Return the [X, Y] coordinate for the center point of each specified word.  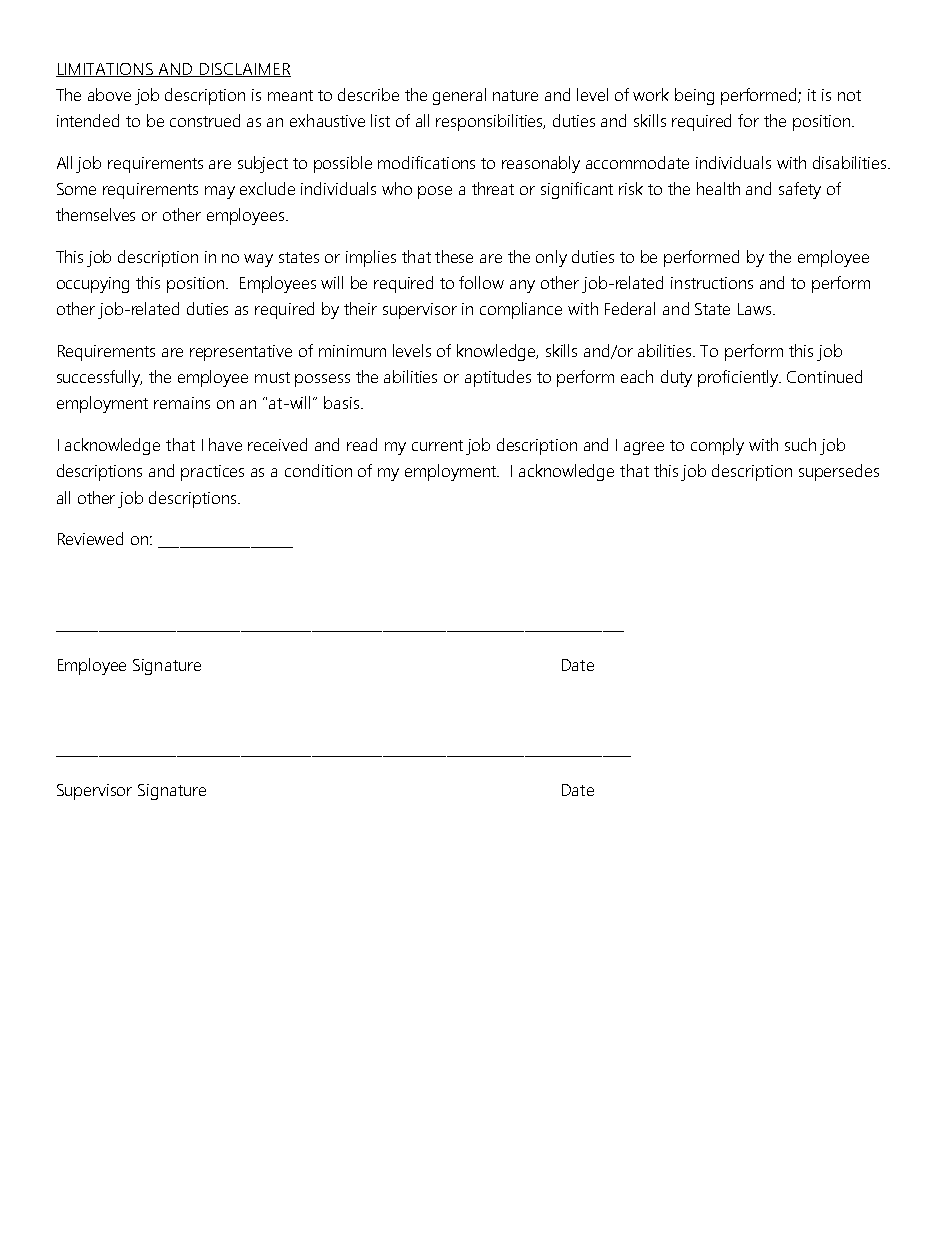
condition [318, 470]
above [109, 94]
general [459, 96]
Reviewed [90, 538]
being [694, 96]
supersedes [839, 472]
